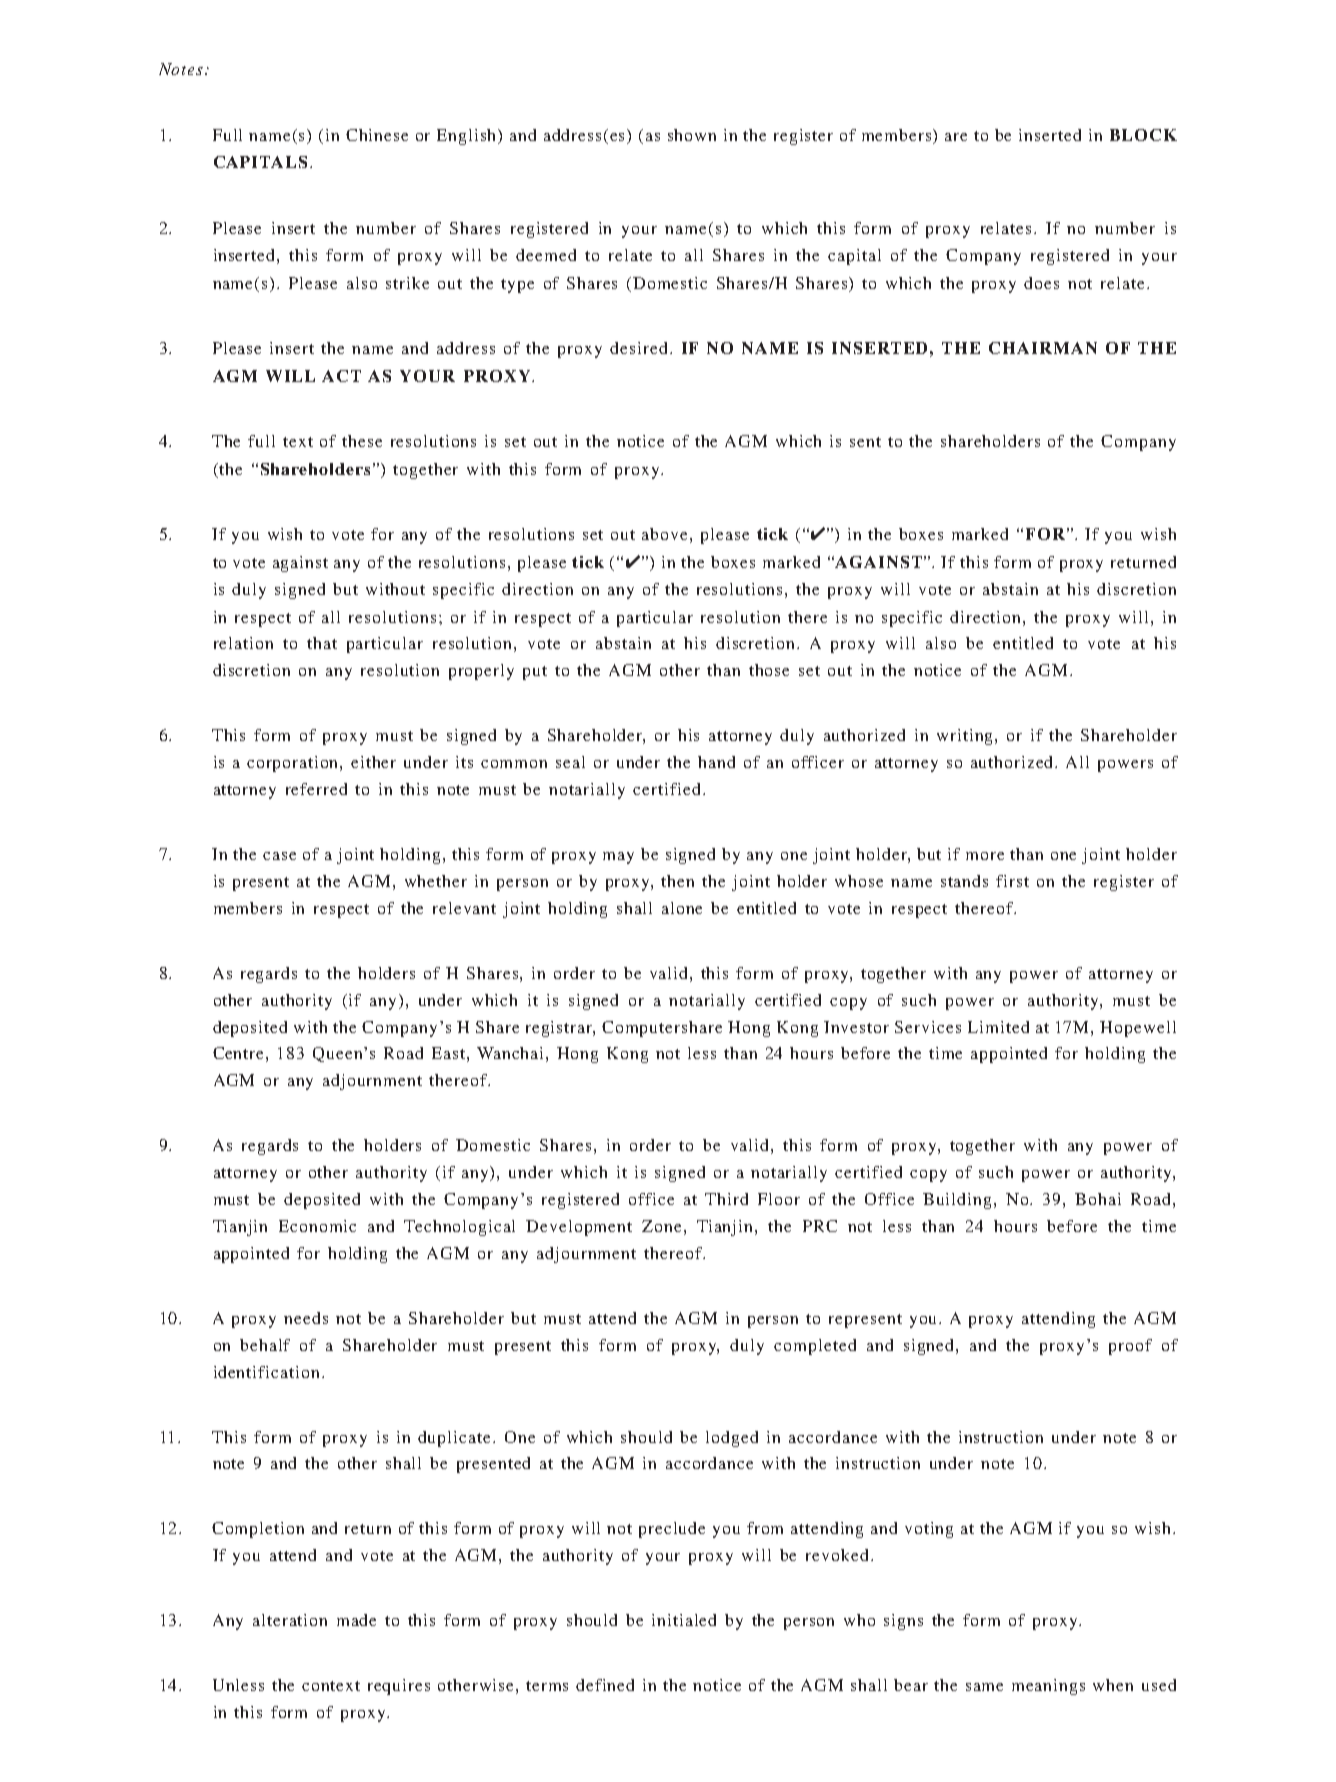 The width and height of the document is (1336, 1782). What do you see at coordinates (1012, 881) in the document?
I see `first` at bounding box center [1012, 881].
